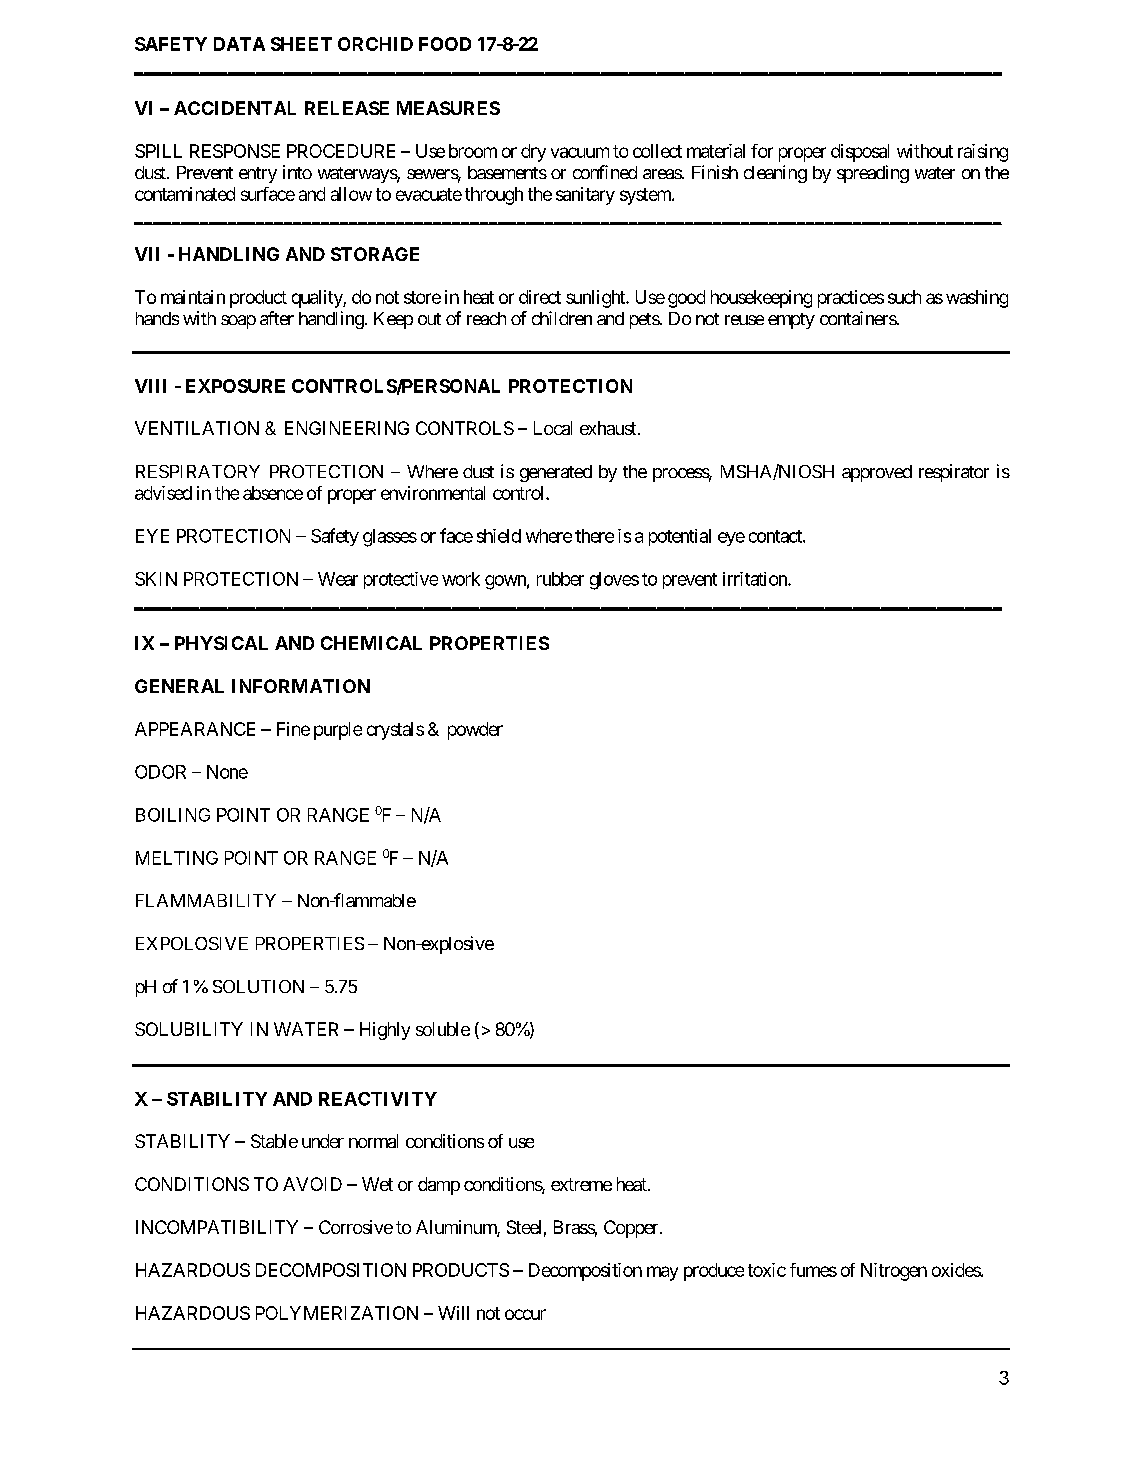 The height and width of the page is (1478, 1142). I want to click on powder, so click(475, 731).
